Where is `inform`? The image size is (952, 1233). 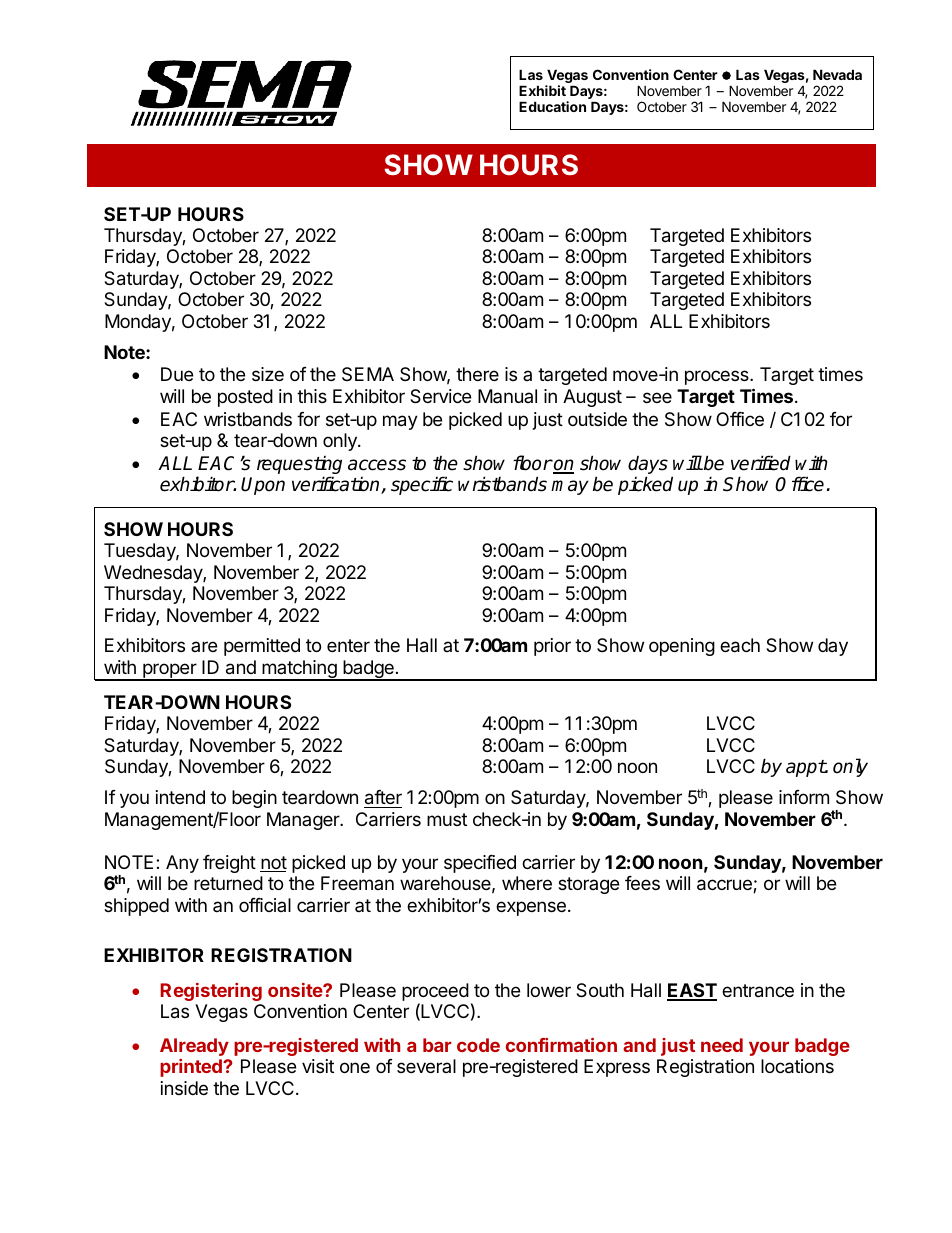
inform is located at coordinates (804, 797).
